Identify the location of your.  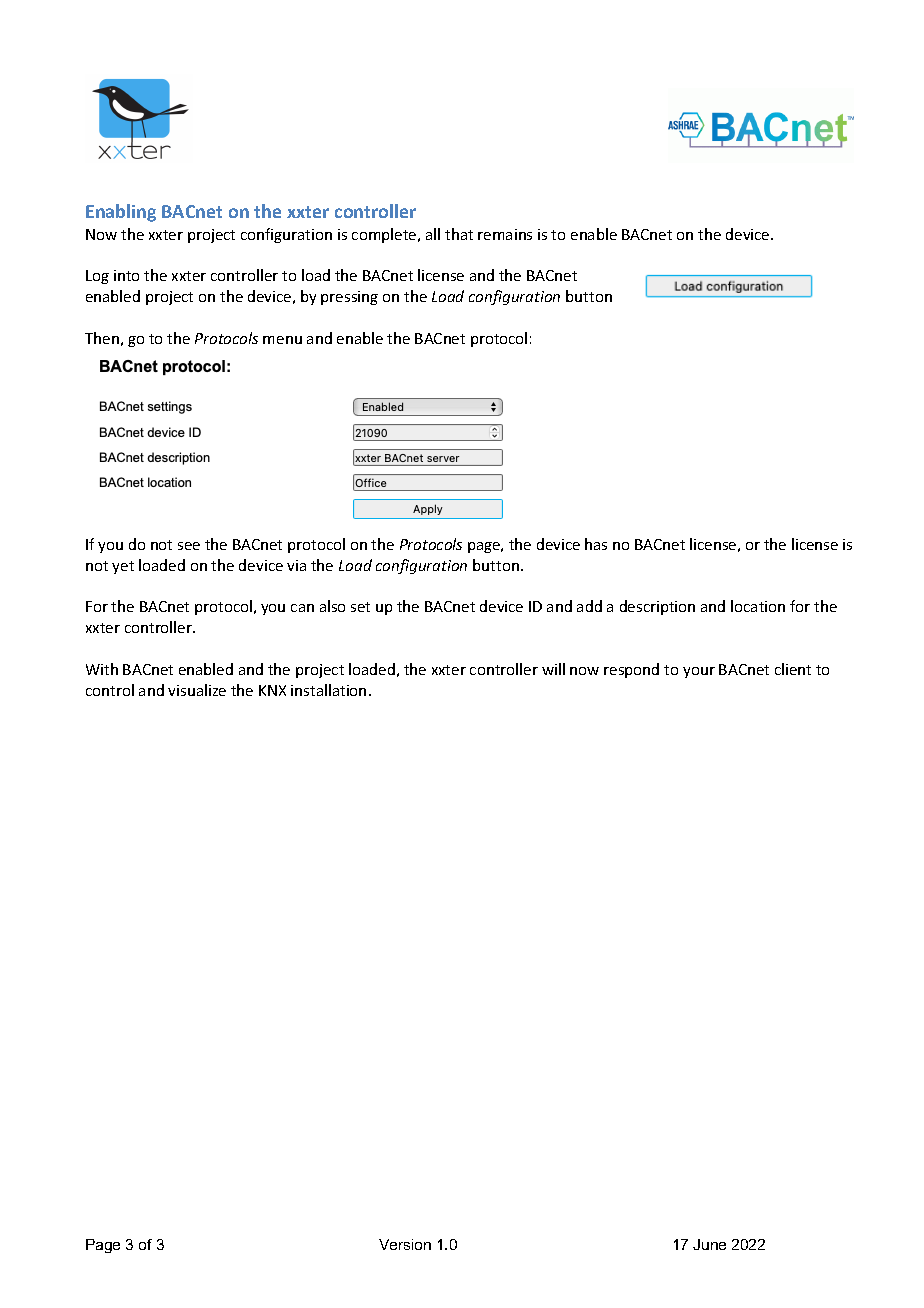
(699, 672).
